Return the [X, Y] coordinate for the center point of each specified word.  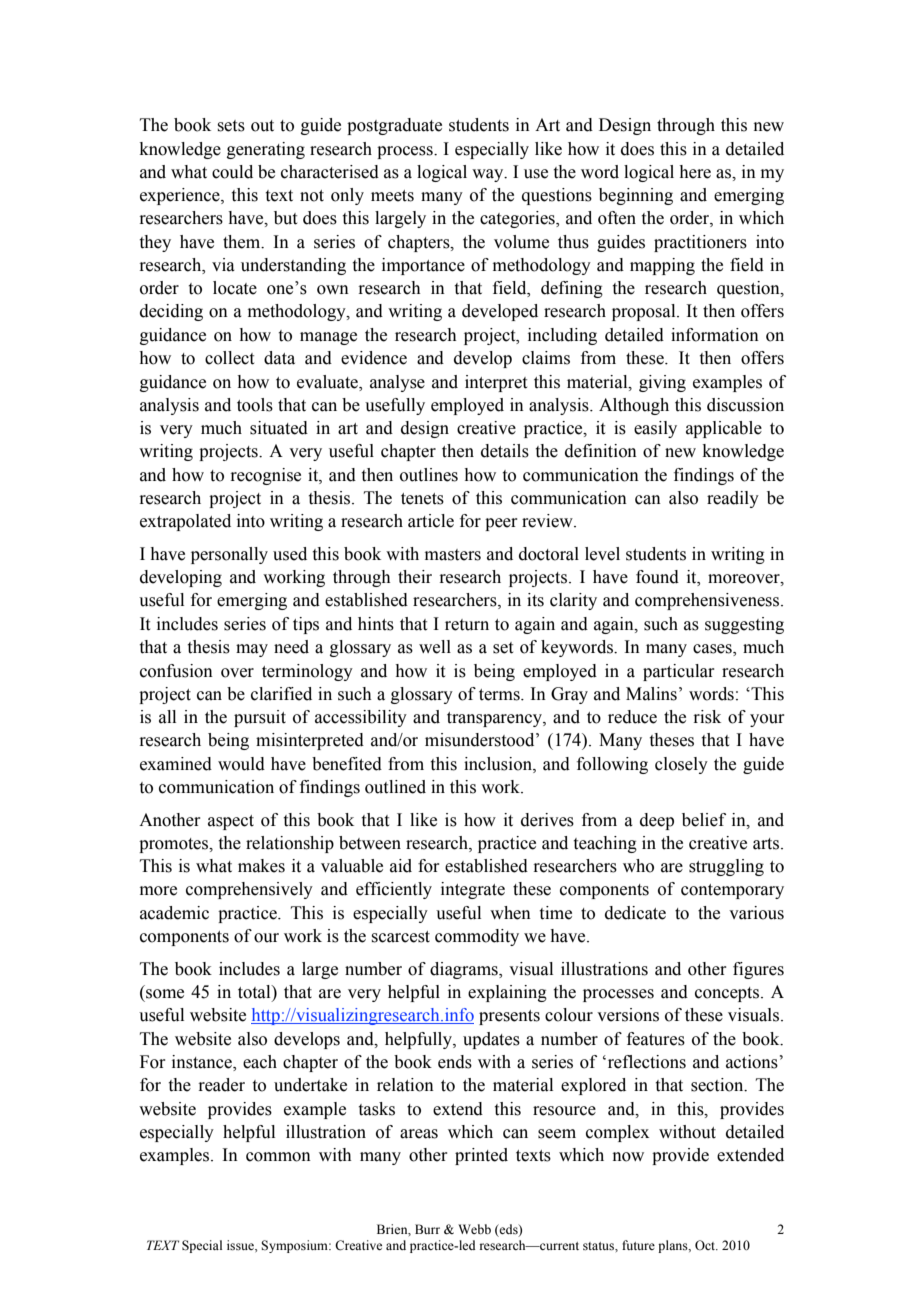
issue [241, 1246]
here [695, 172]
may [252, 650]
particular [679, 672]
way [489, 175]
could [232, 172]
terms [500, 695]
